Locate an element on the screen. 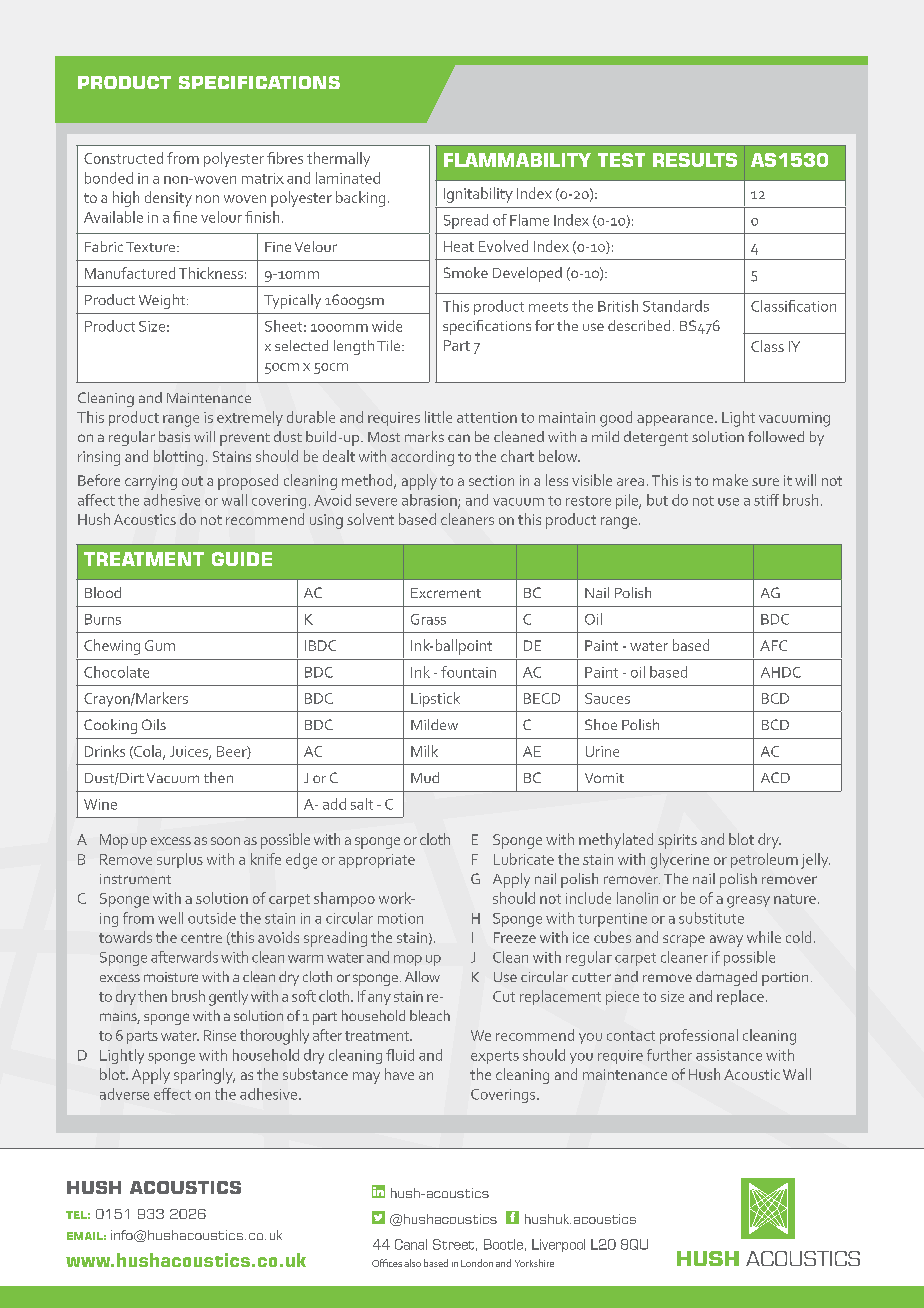 This screenshot has width=924, height=1308. Heat is located at coordinates (459, 246).
